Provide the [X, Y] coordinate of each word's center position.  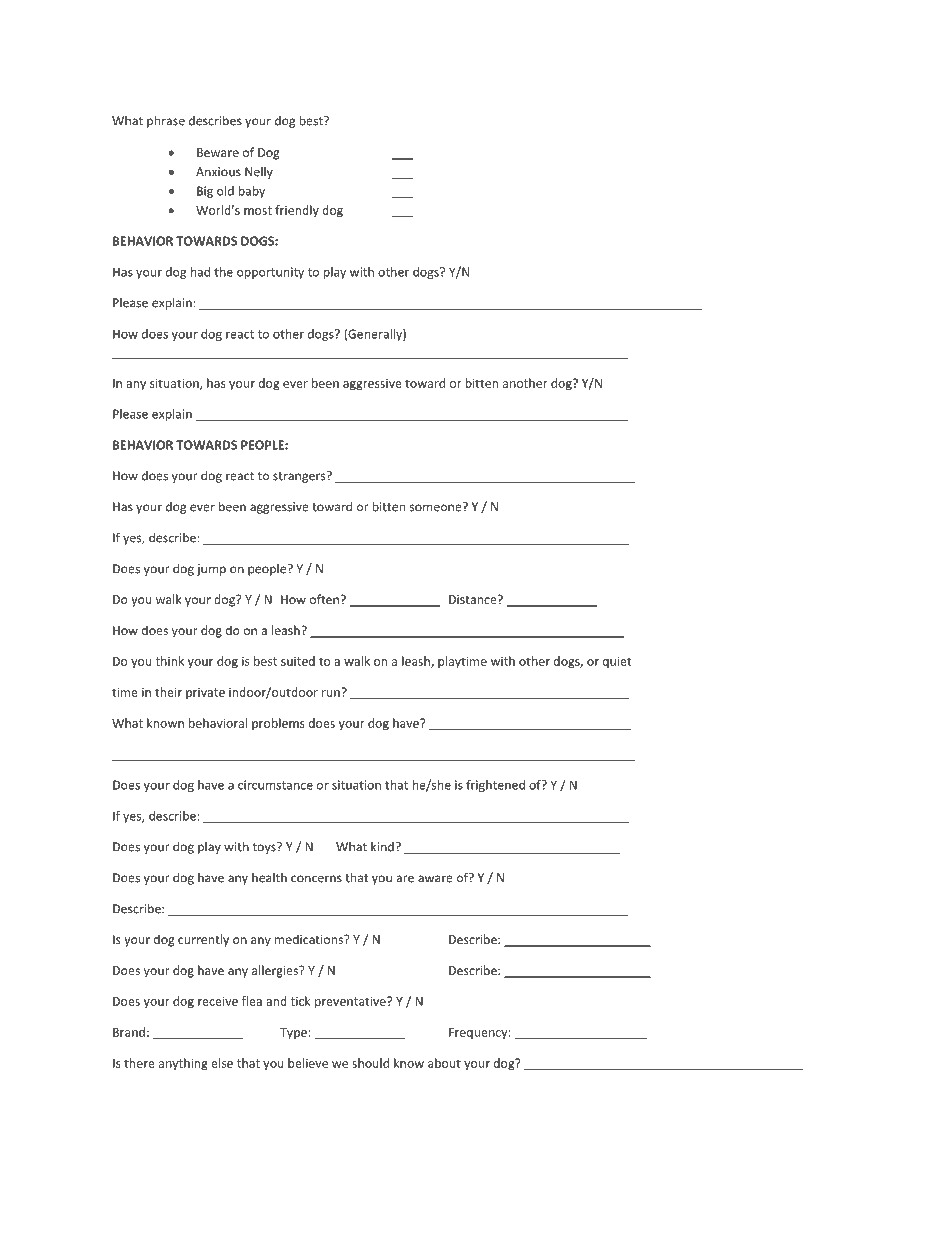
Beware [218, 152]
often [324, 599]
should [370, 1063]
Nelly [259, 173]
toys [265, 848]
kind [383, 847]
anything [183, 1064]
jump [211, 570]
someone [437, 507]
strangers [300, 477]
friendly [297, 211]
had [200, 272]
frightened [495, 786]
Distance [474, 599]
